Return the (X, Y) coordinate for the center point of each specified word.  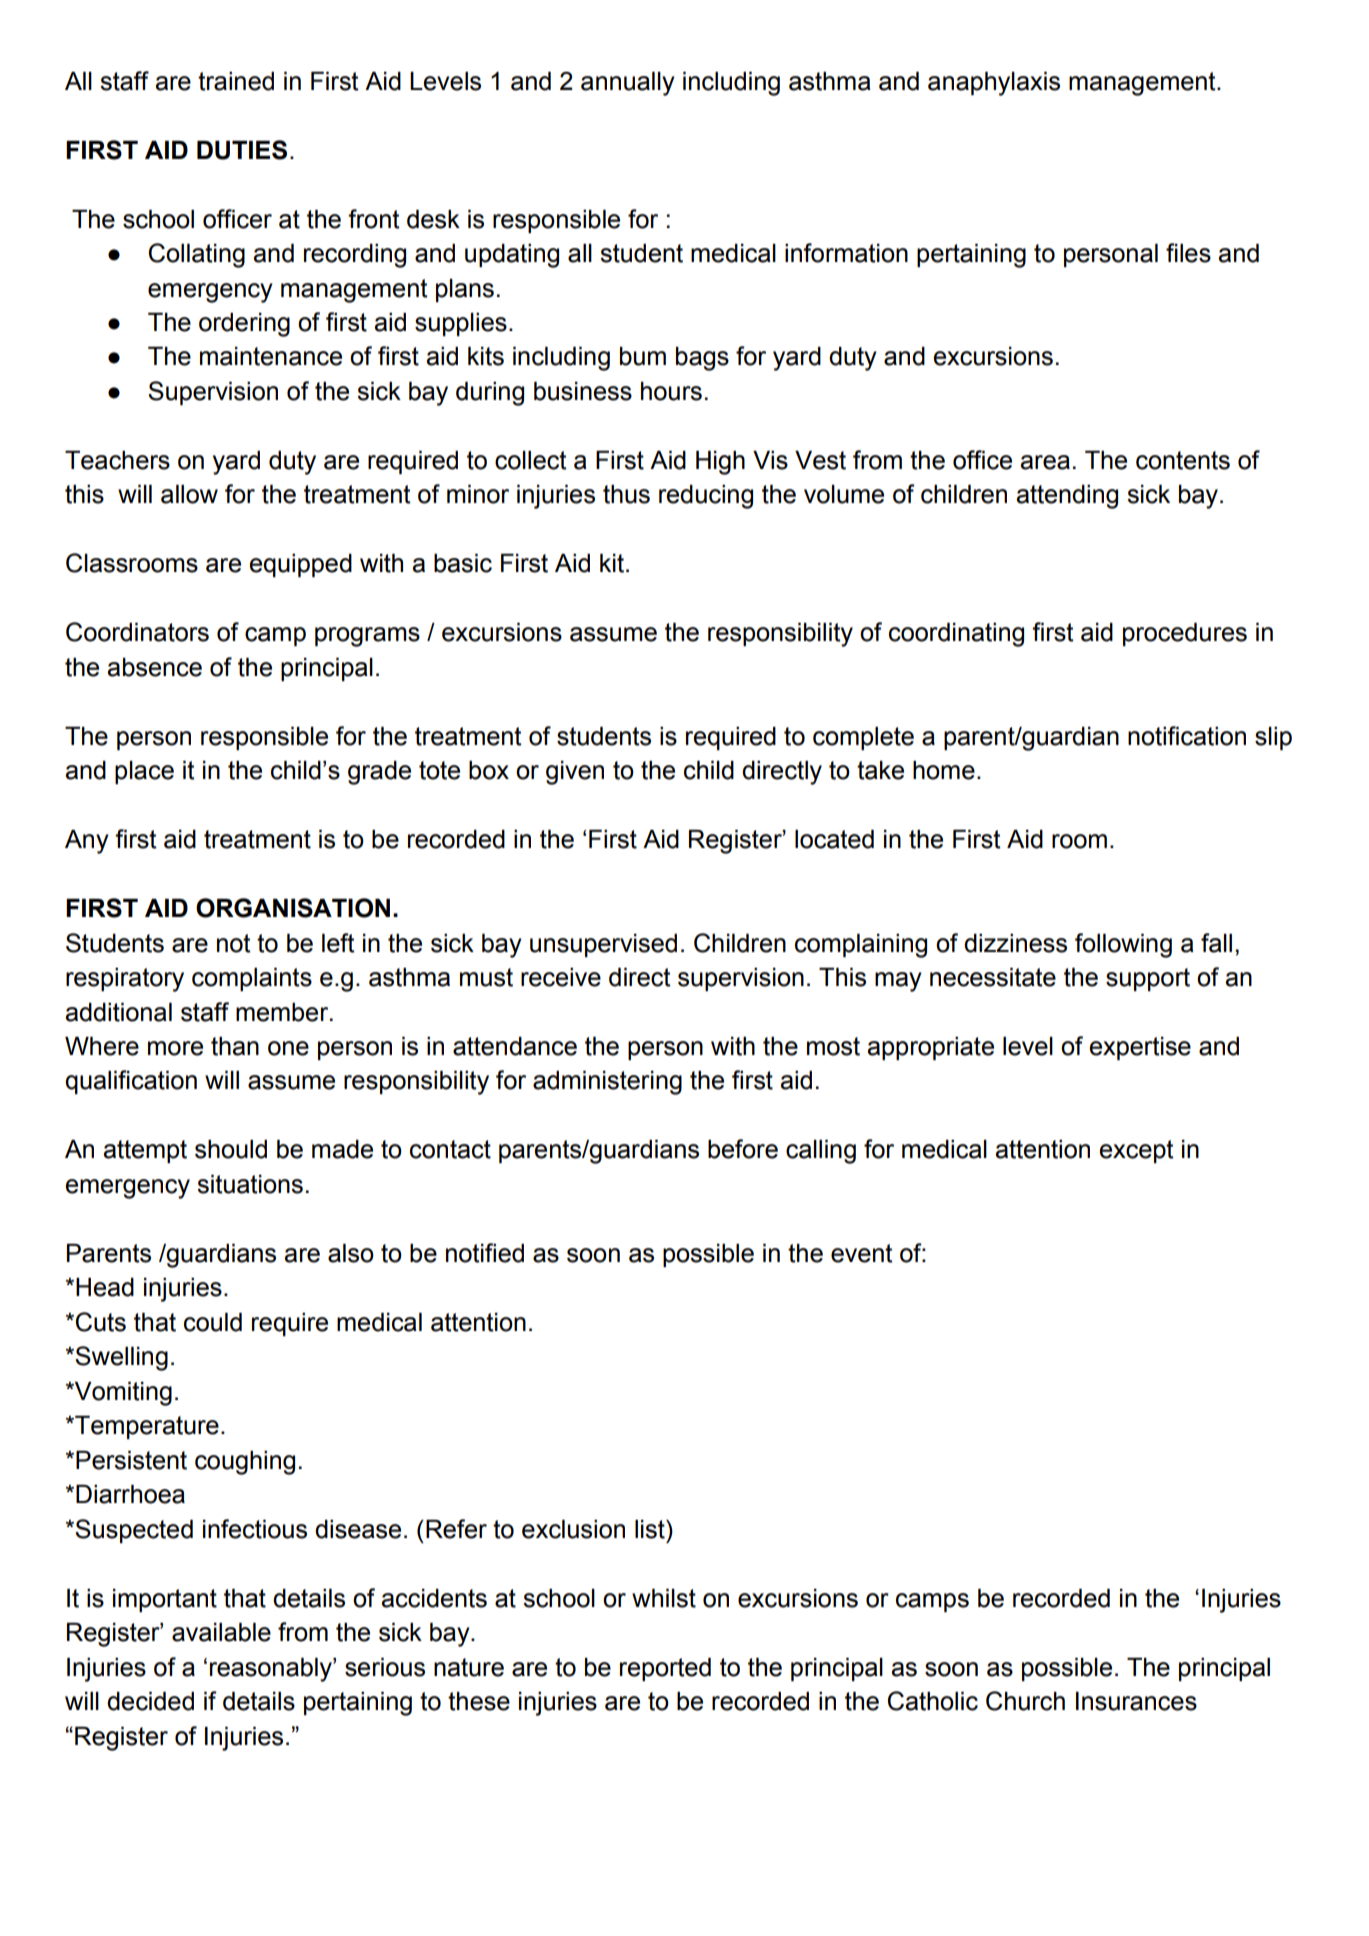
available (221, 1632)
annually (628, 84)
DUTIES (242, 150)
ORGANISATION (293, 908)
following (1123, 945)
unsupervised (603, 945)
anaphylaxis (994, 84)
